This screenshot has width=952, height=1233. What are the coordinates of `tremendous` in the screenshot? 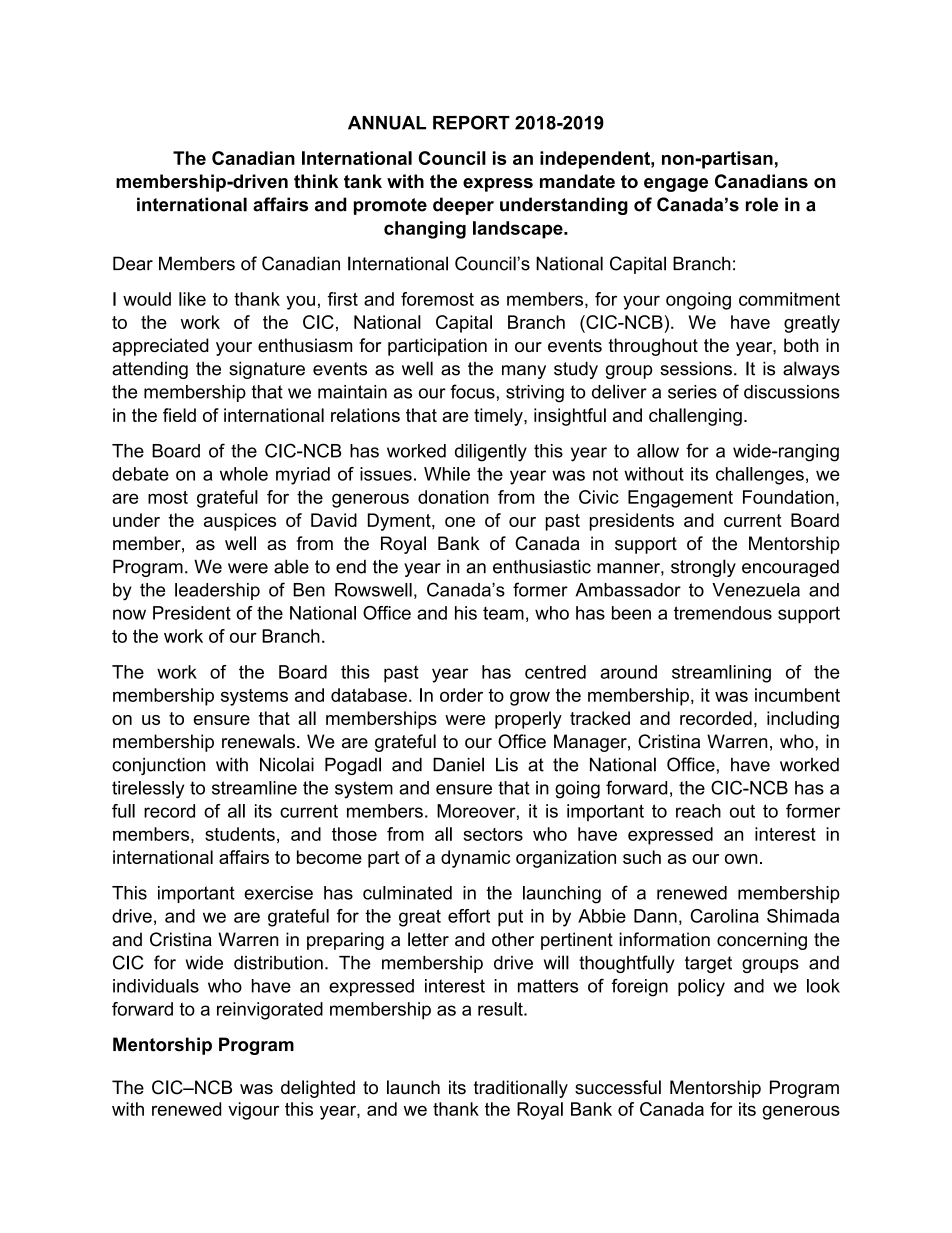 It's located at (723, 613).
